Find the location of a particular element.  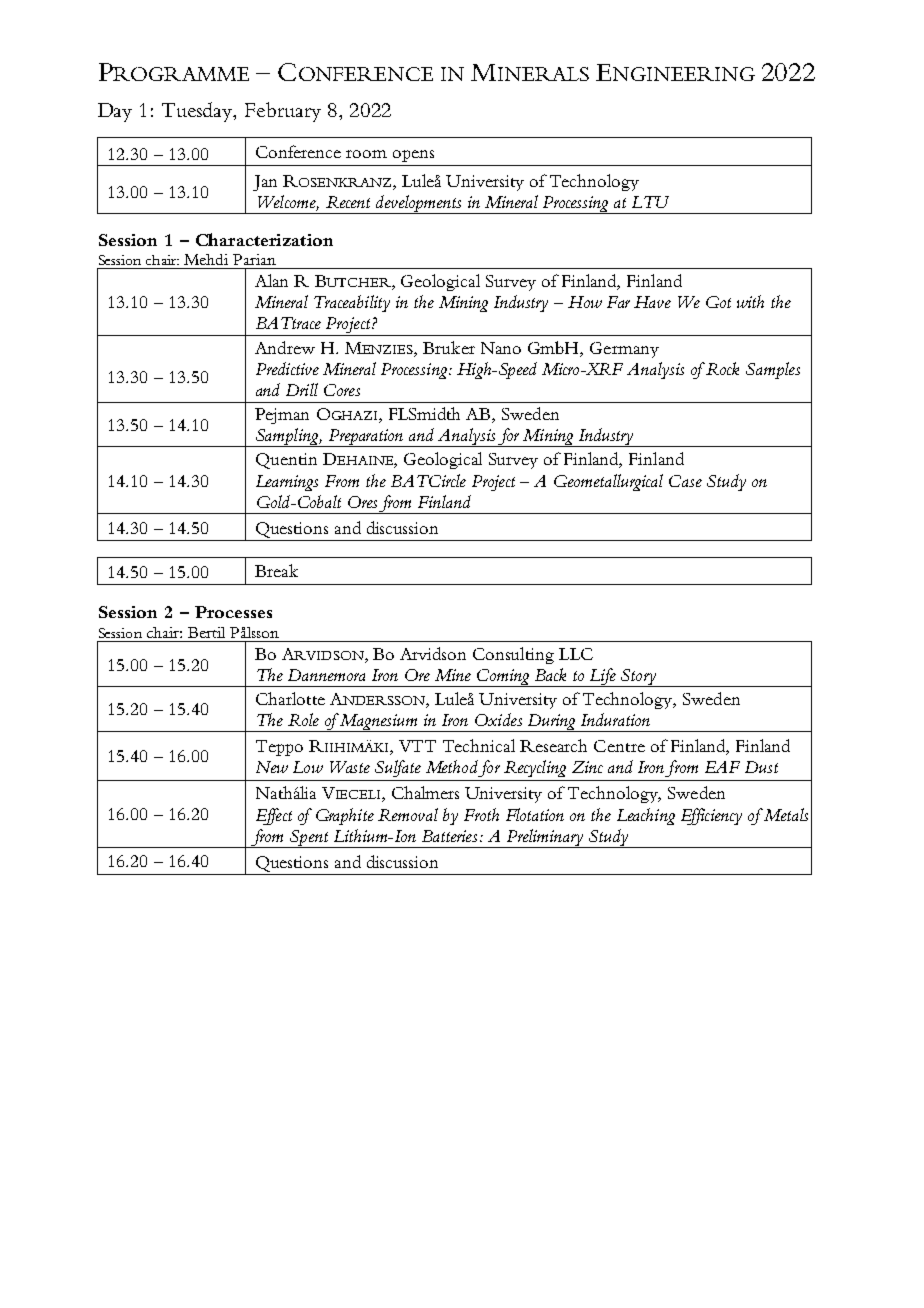

February is located at coordinates (283, 112).
